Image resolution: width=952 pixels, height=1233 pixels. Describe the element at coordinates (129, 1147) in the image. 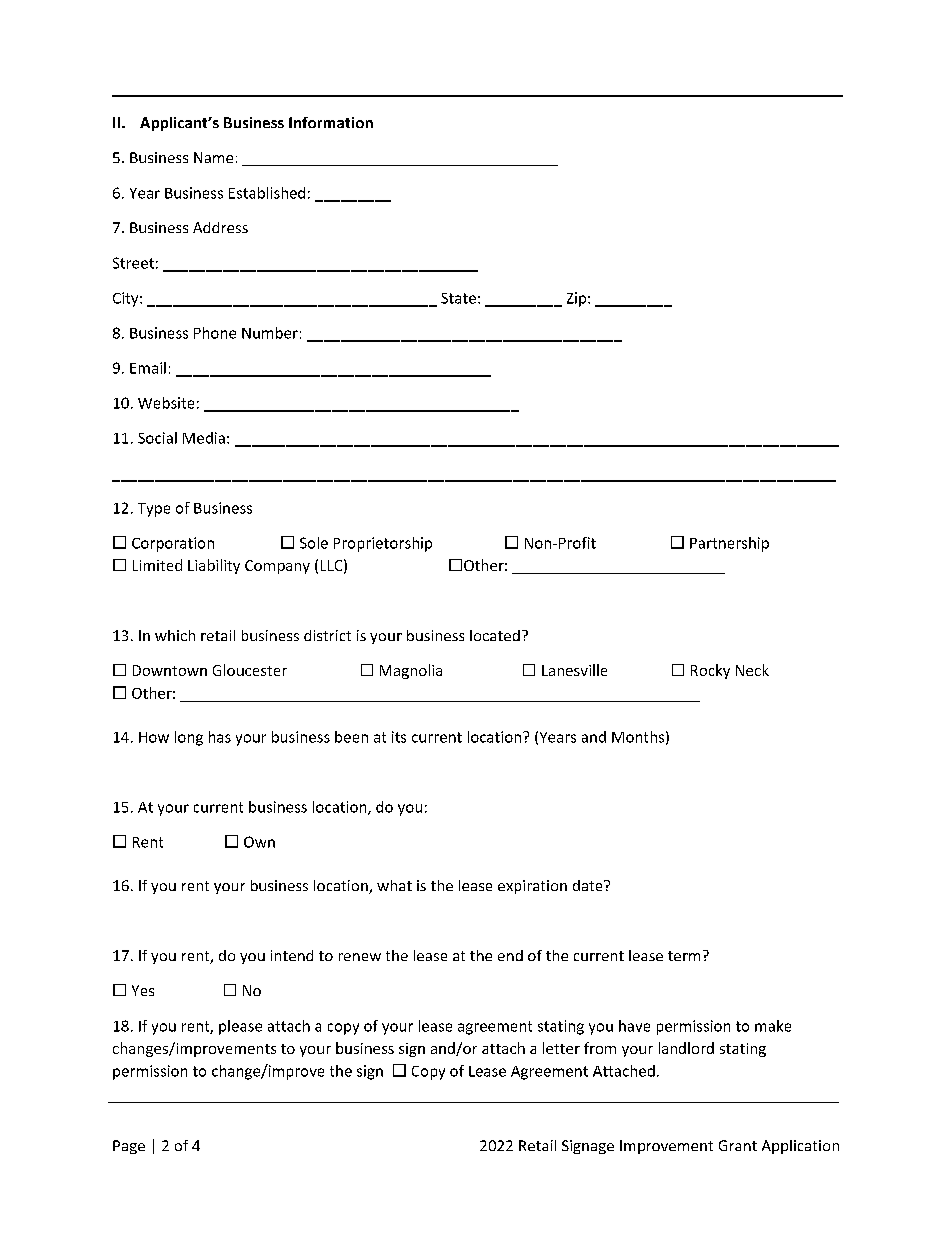

I see `Page` at that location.
